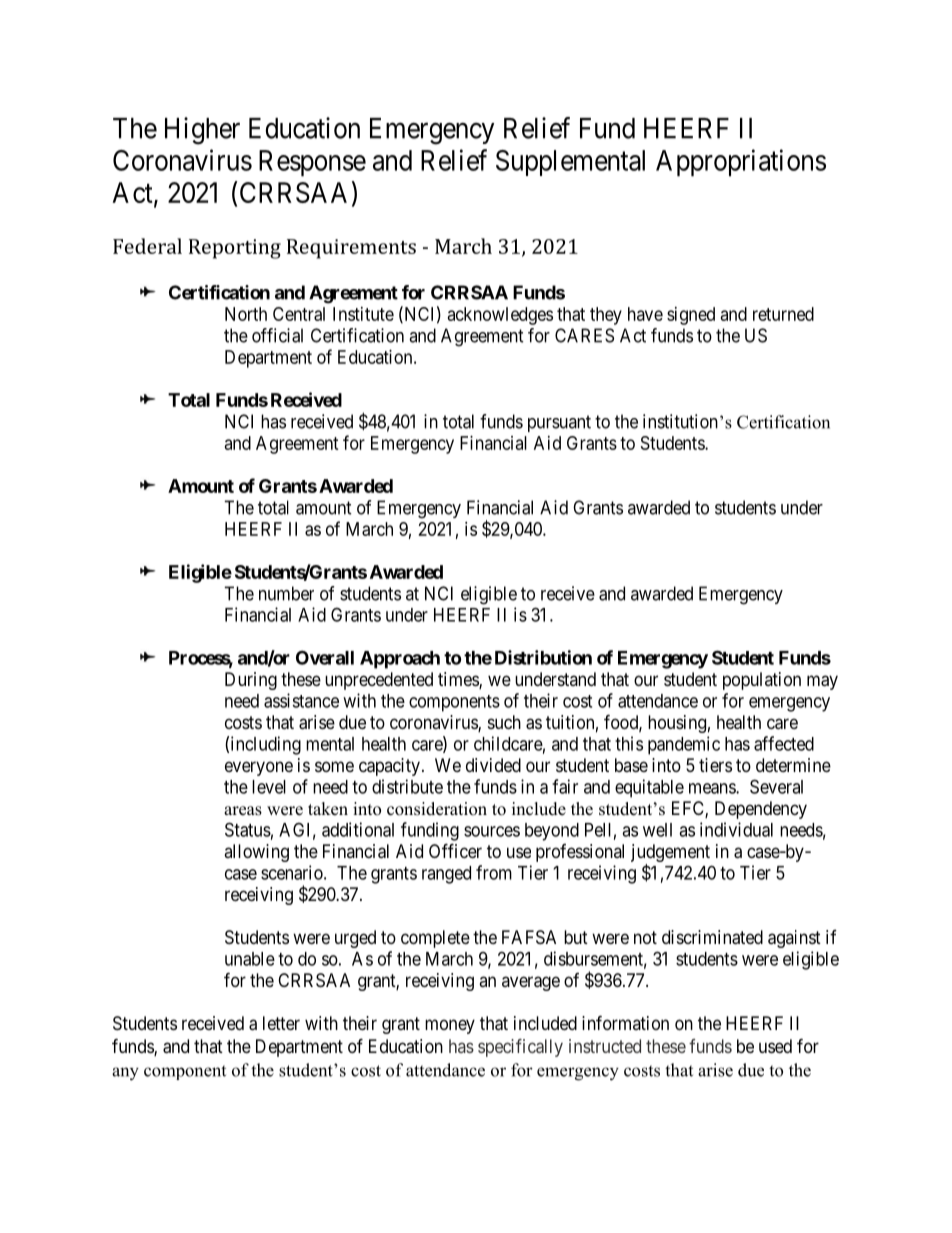 This screenshot has width=952, height=1233. I want to click on letter, so click(281, 1023).
